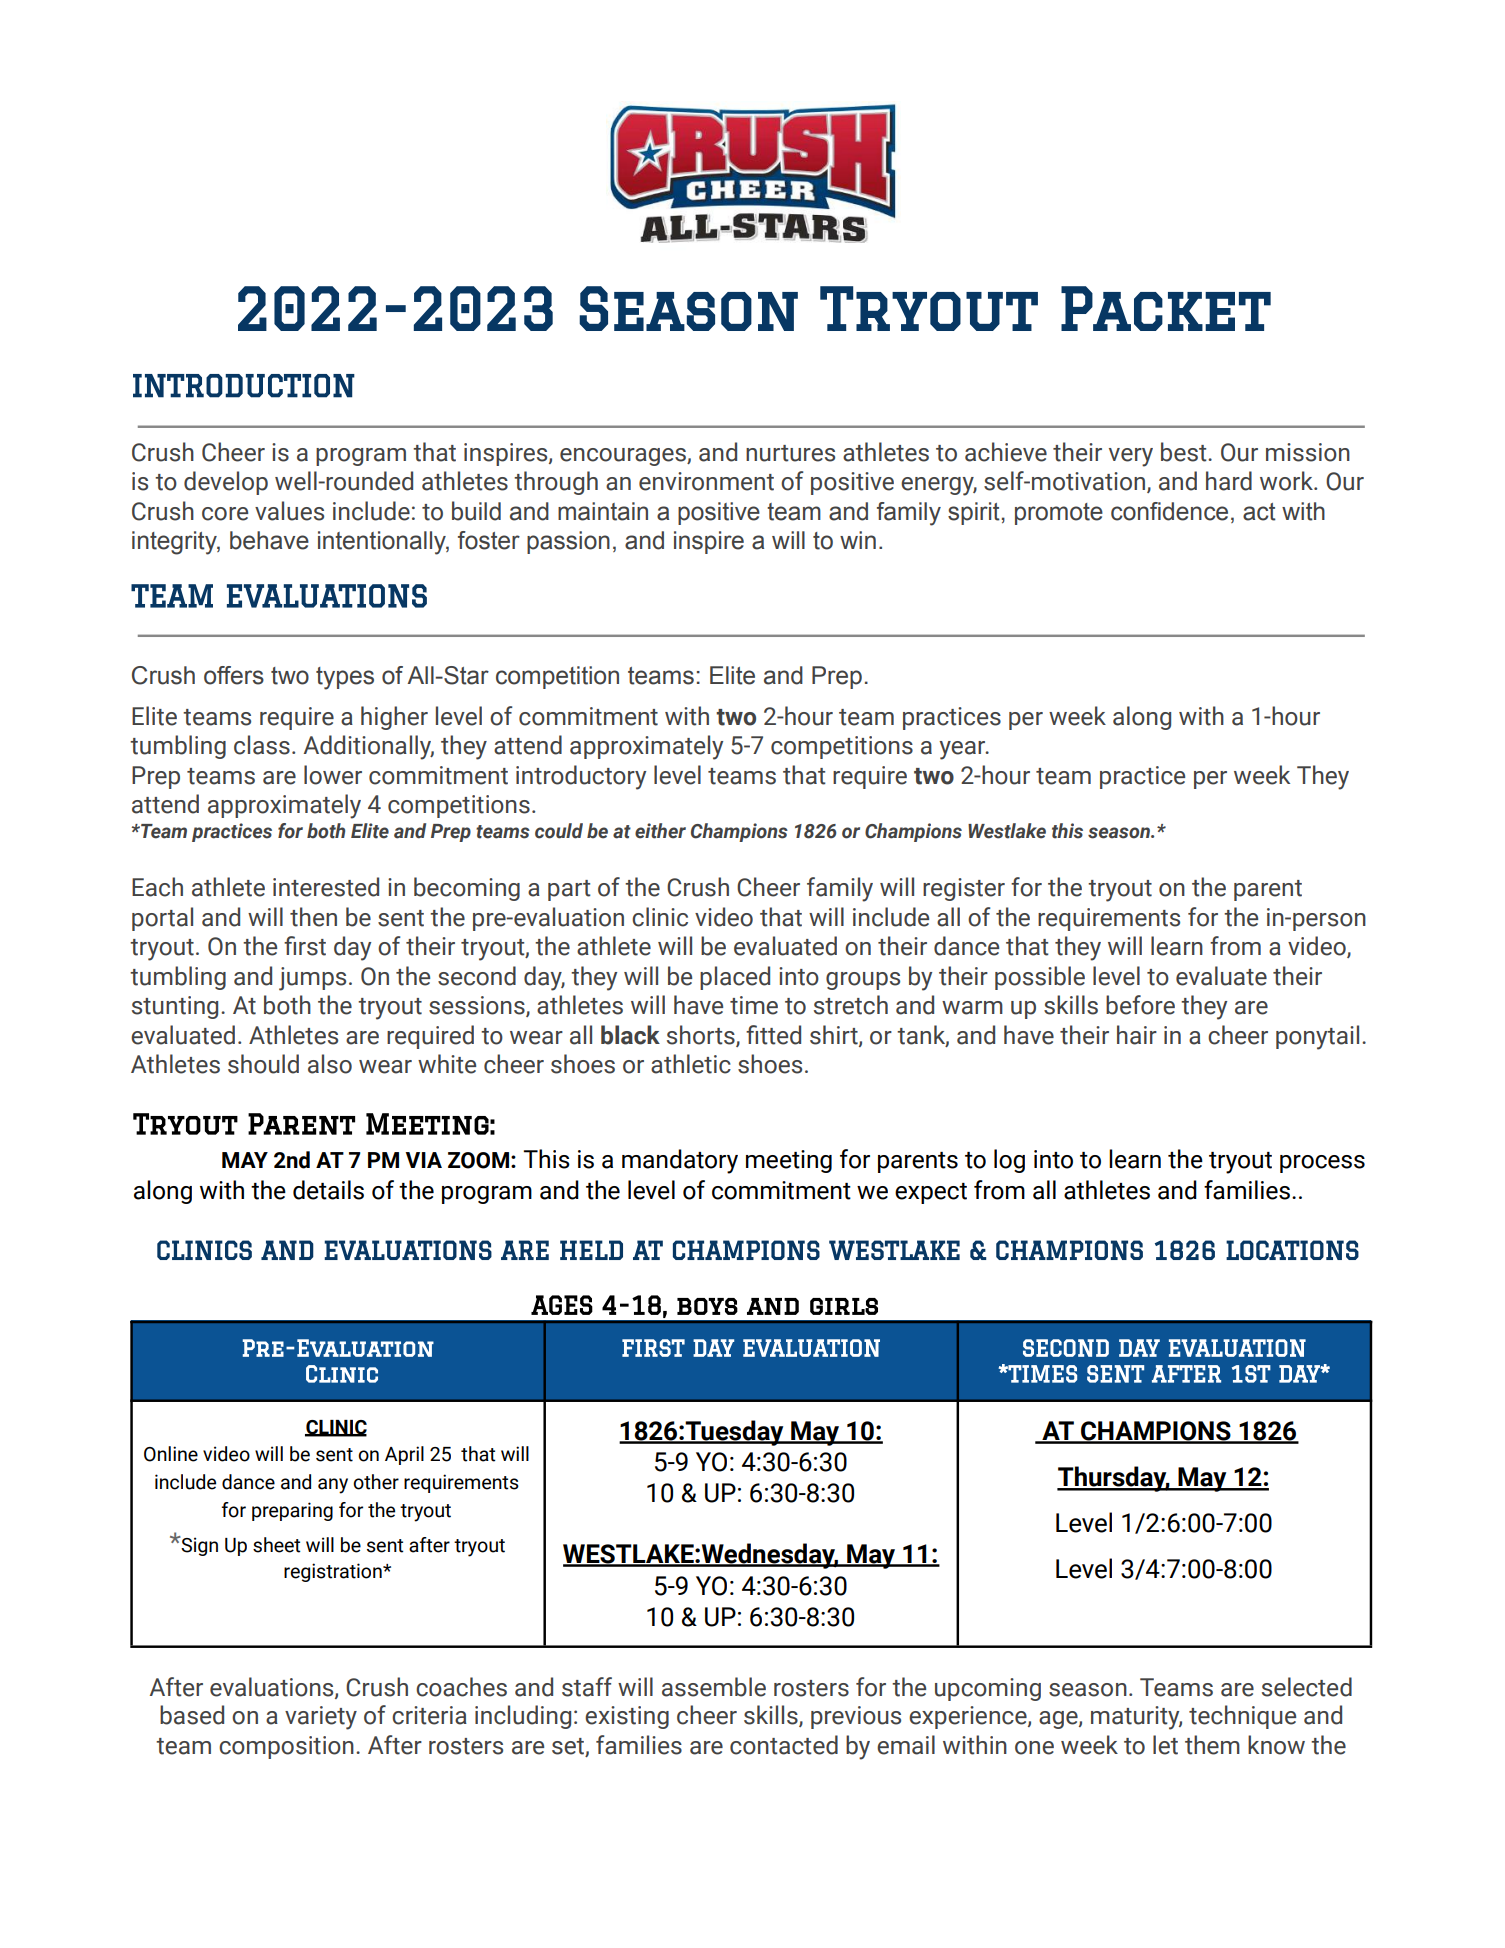 The image size is (1505, 1948). Describe the element at coordinates (1185, 452) in the image. I see `best` at that location.
